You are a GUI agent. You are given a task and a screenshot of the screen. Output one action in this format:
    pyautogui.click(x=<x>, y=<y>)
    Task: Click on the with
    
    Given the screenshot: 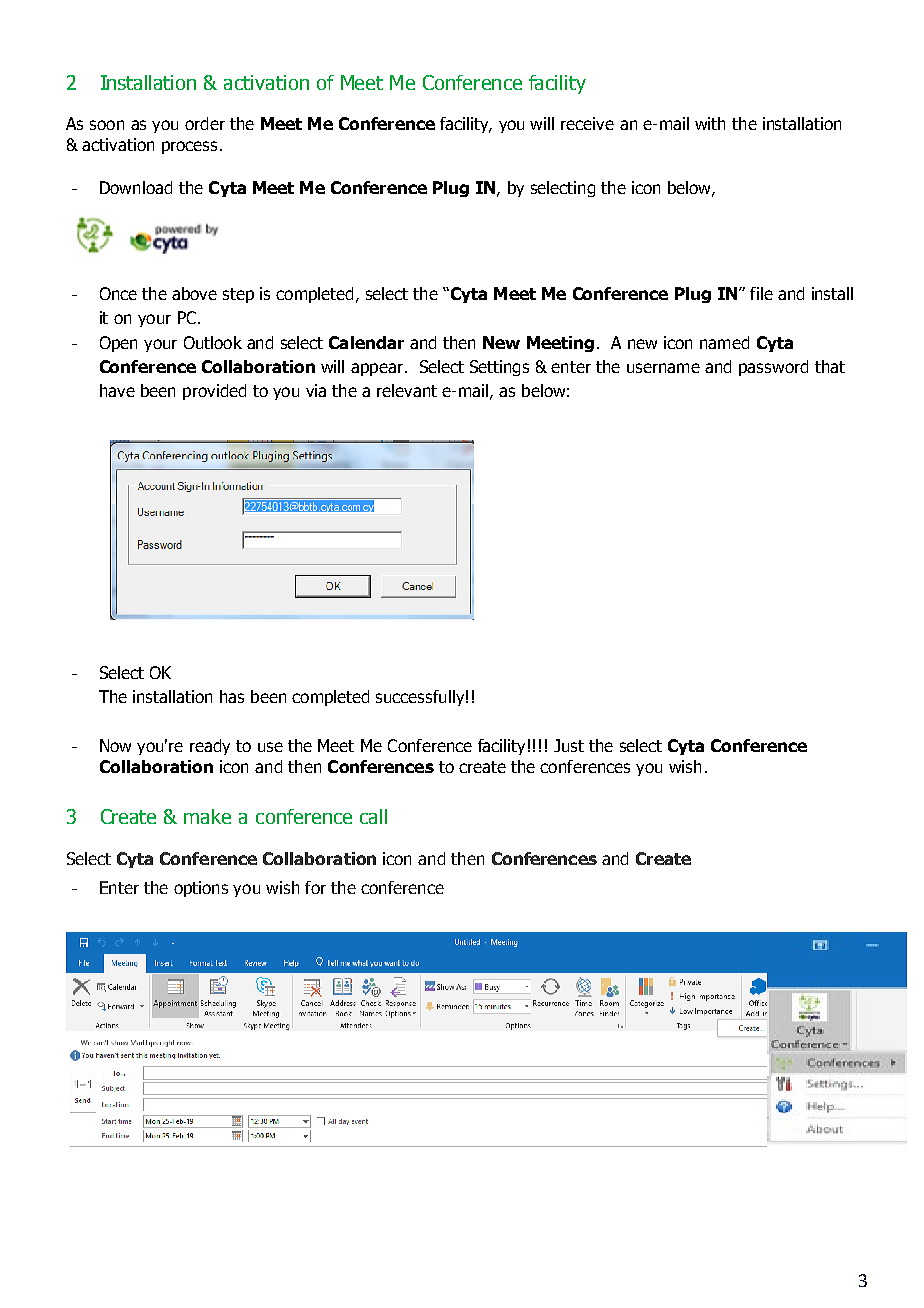 What is the action you would take?
    pyautogui.click(x=710, y=123)
